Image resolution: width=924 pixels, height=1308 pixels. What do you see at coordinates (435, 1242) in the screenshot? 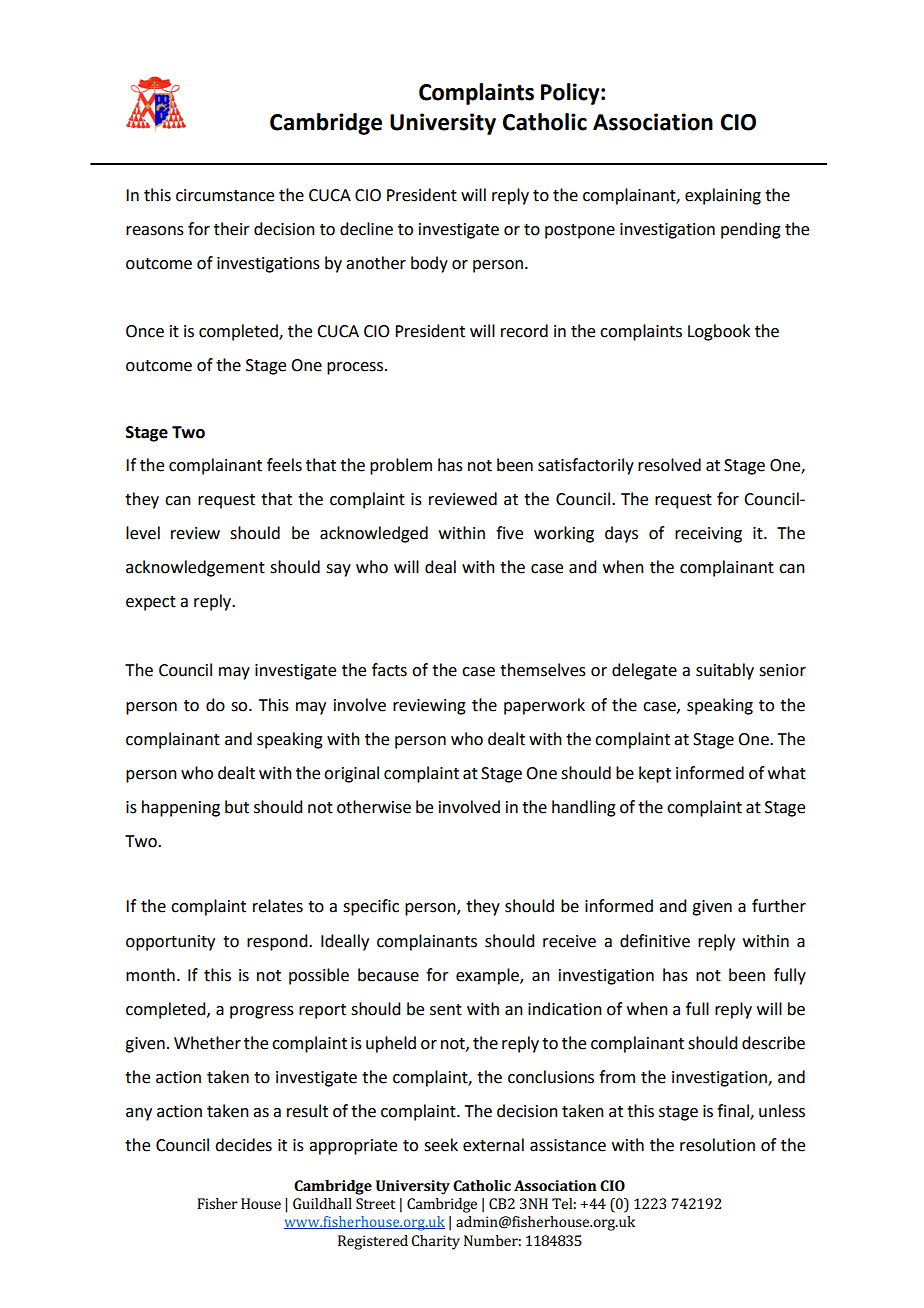
I see `Charity` at bounding box center [435, 1242].
